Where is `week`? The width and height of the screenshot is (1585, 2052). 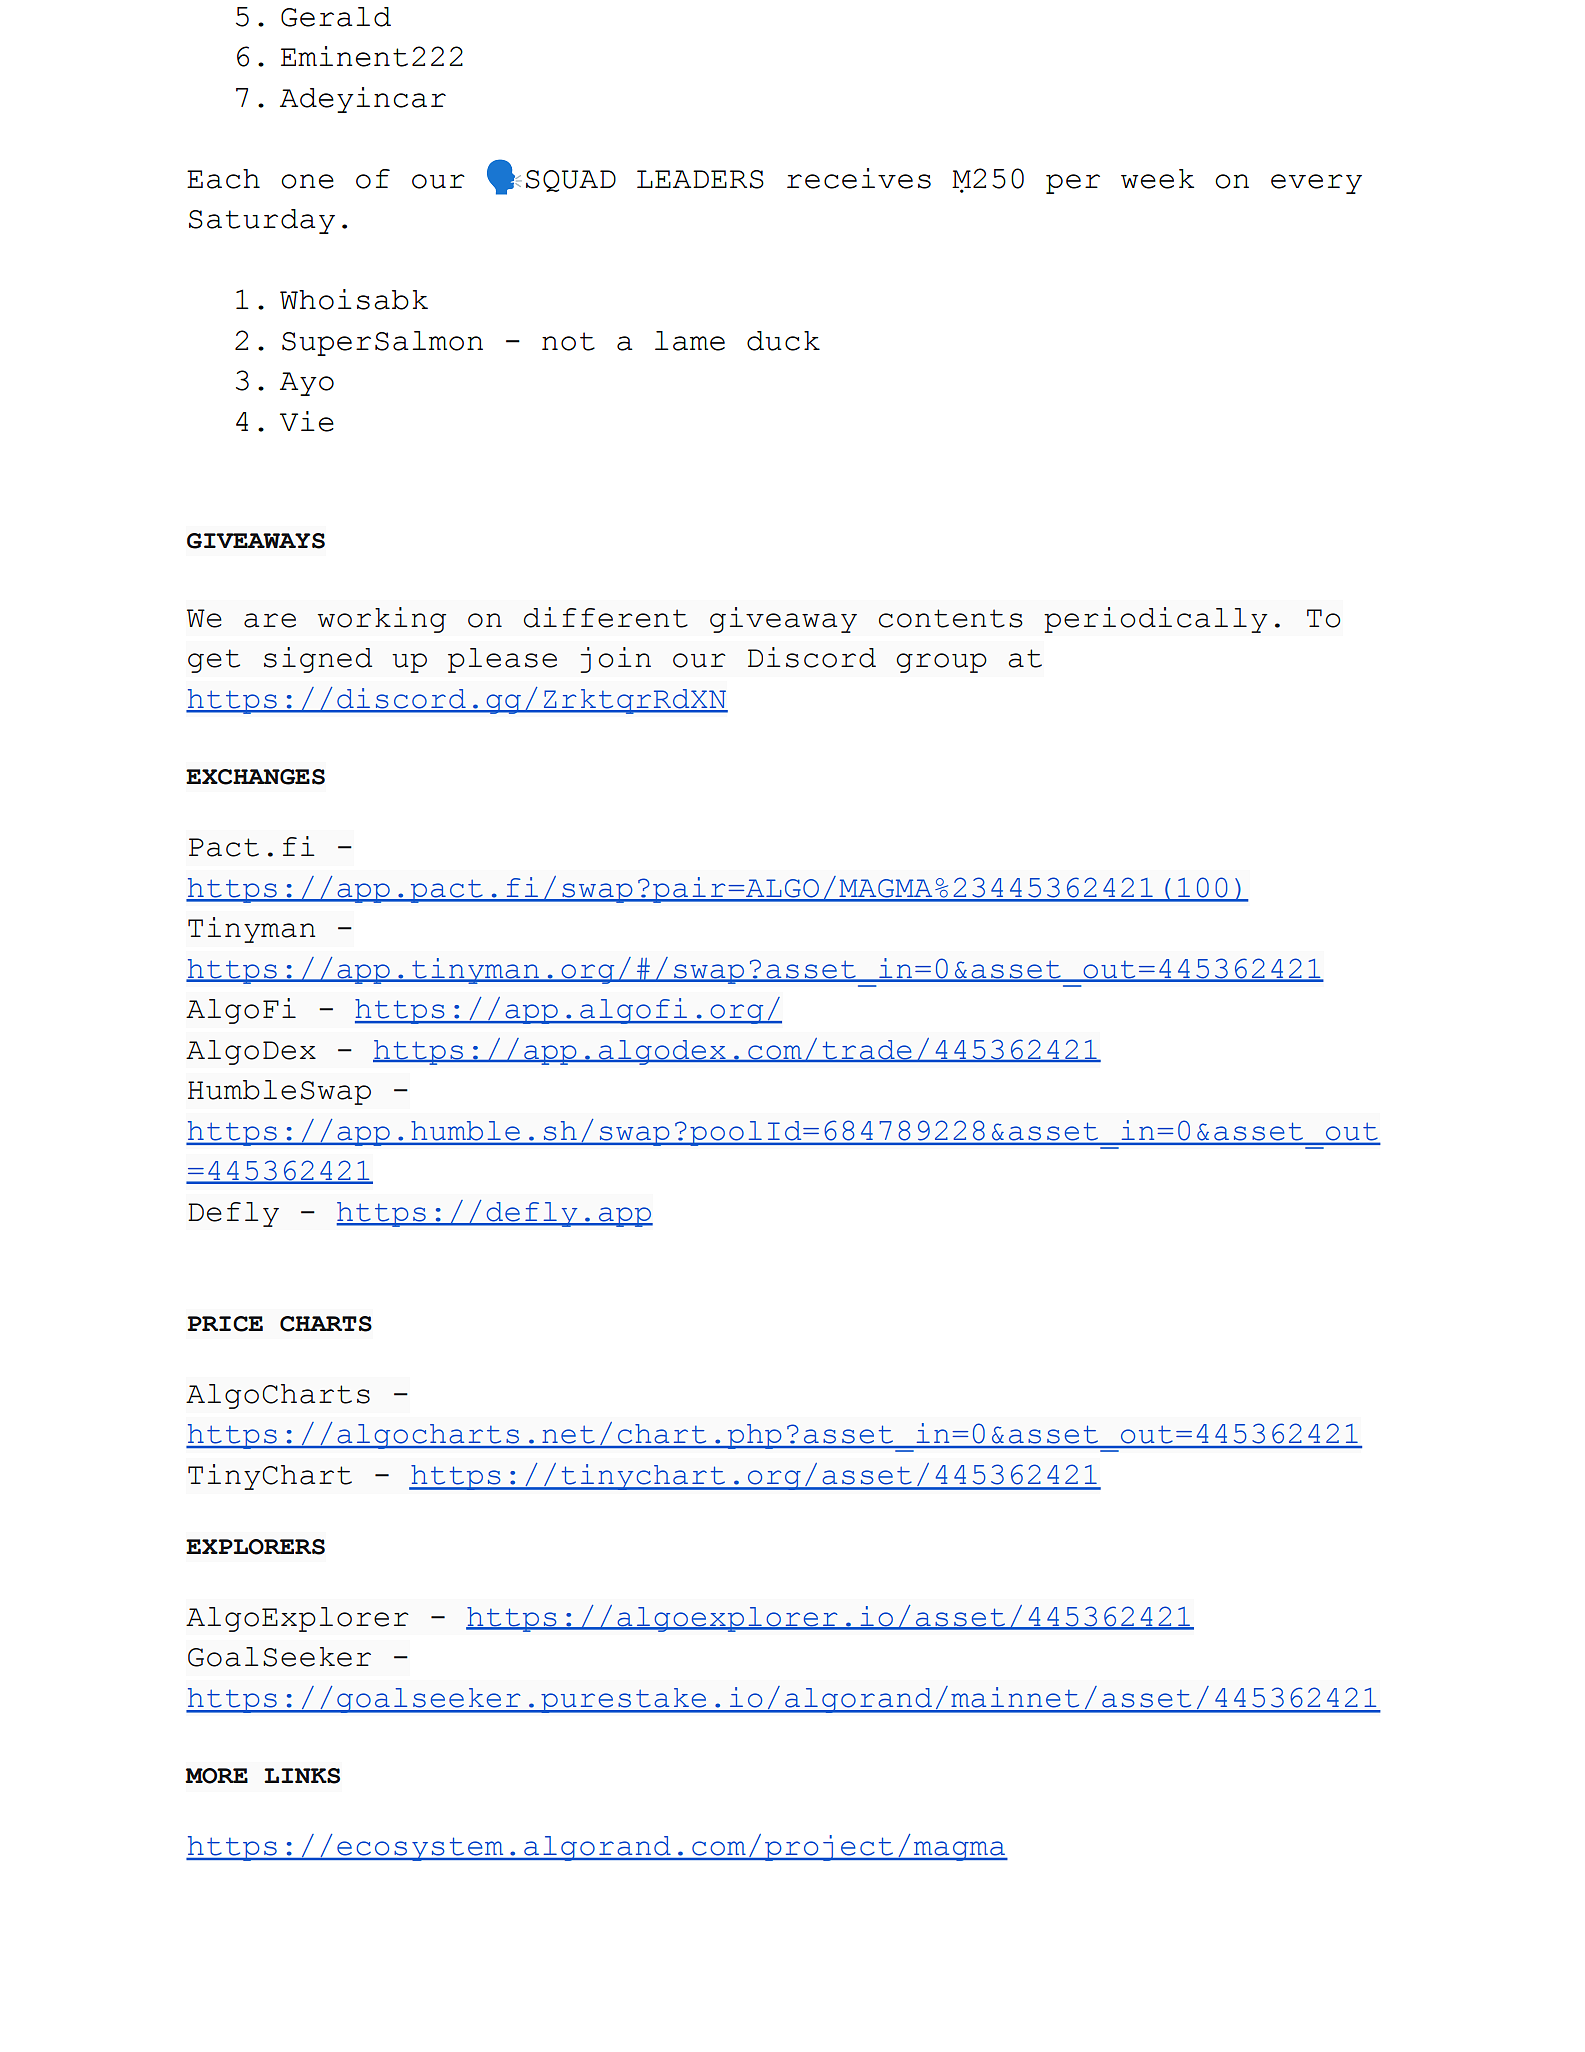 week is located at coordinates (1157, 179).
